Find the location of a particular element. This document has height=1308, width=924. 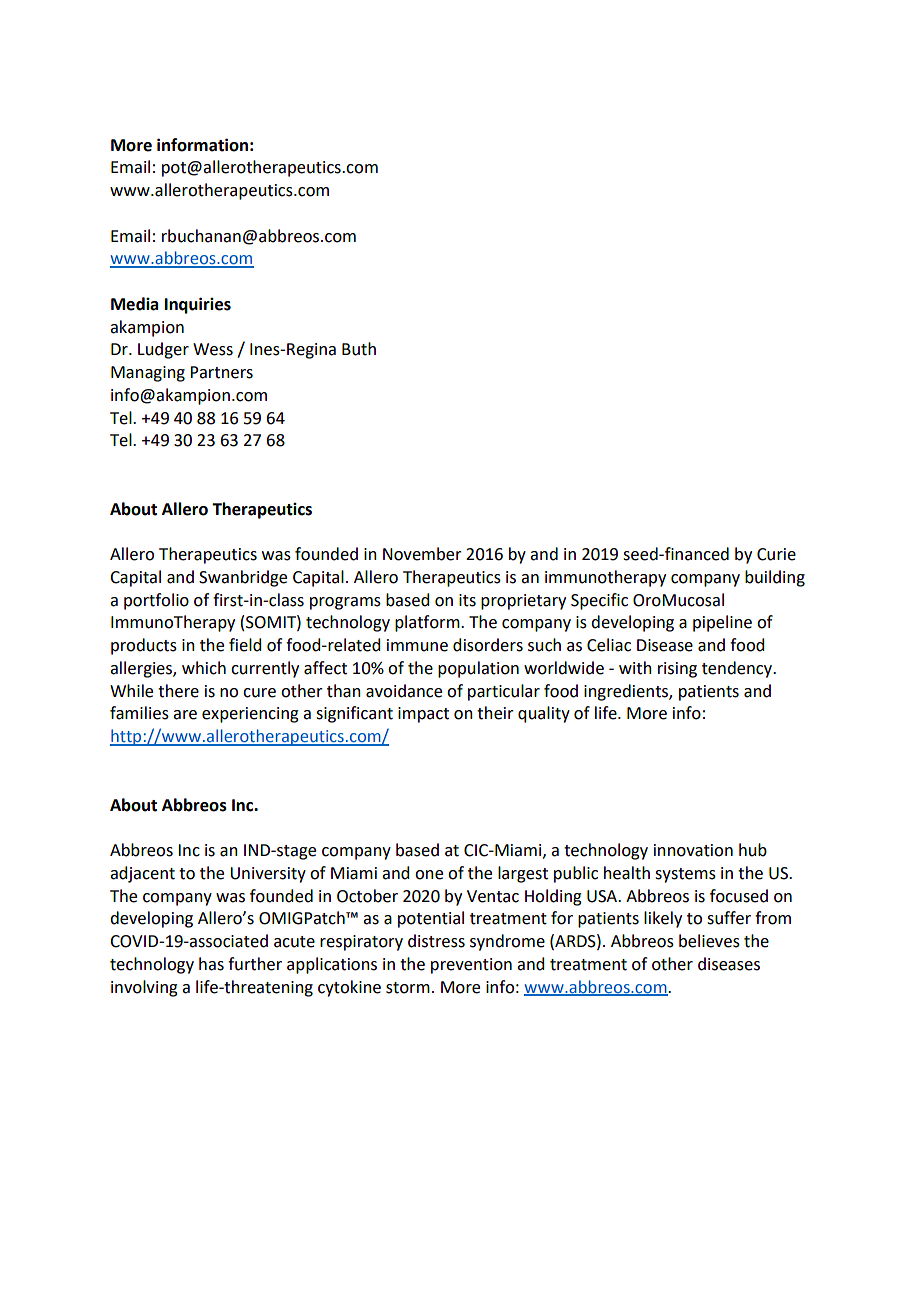

pipeline is located at coordinates (722, 623).
